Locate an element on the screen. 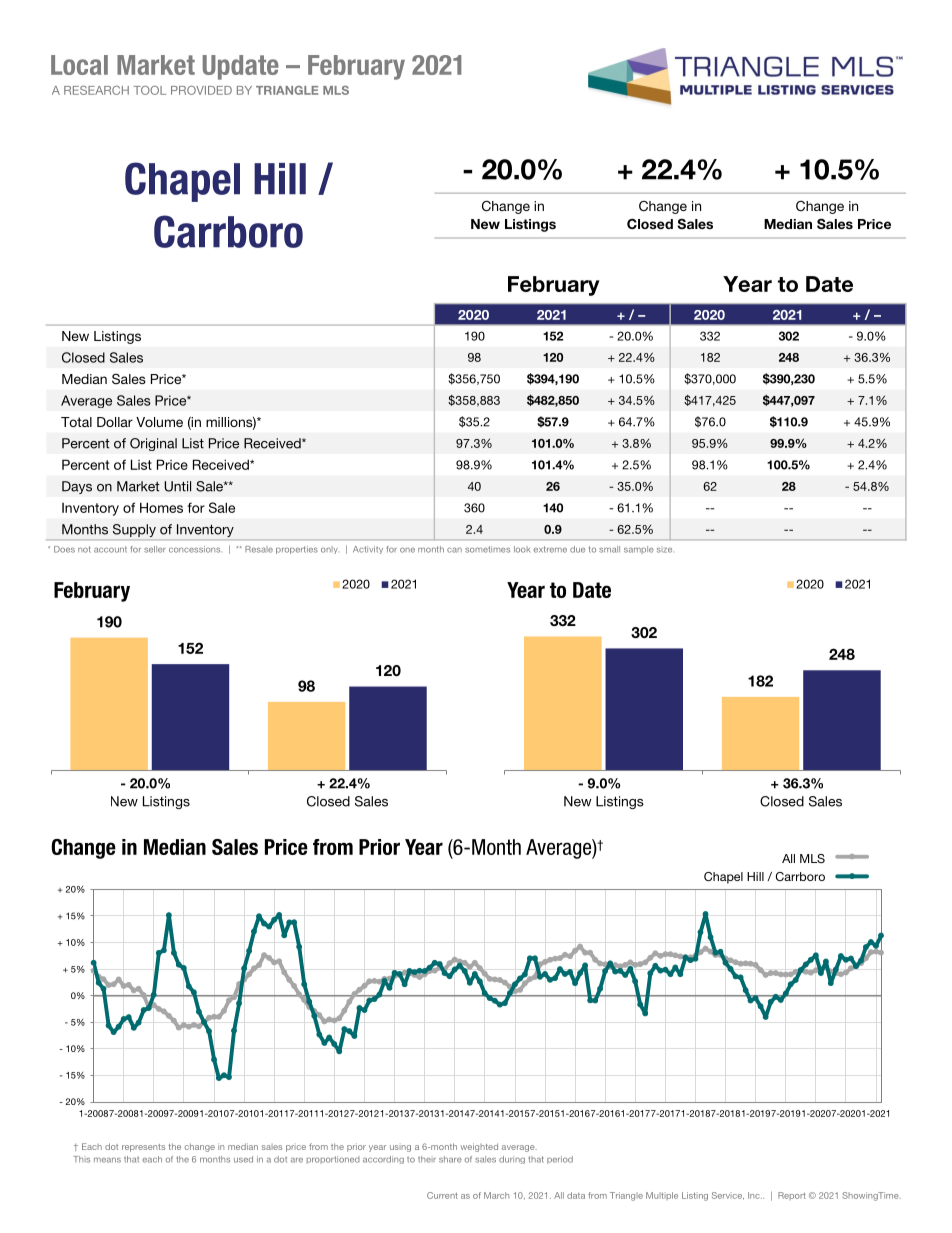 The width and height of the screenshot is (952, 1233). sample is located at coordinates (639, 550).
